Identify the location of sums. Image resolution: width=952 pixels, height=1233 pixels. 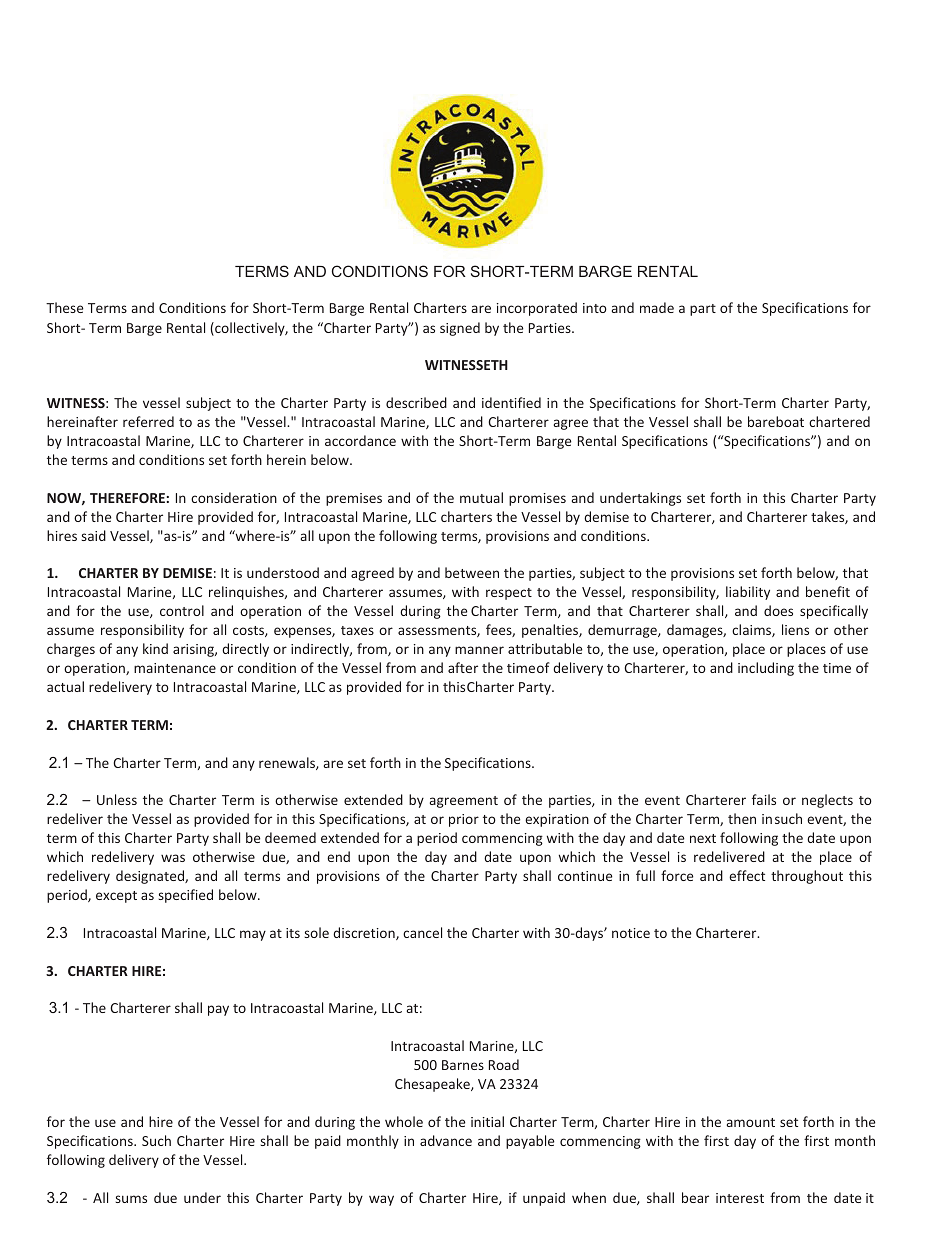
(131, 1199).
